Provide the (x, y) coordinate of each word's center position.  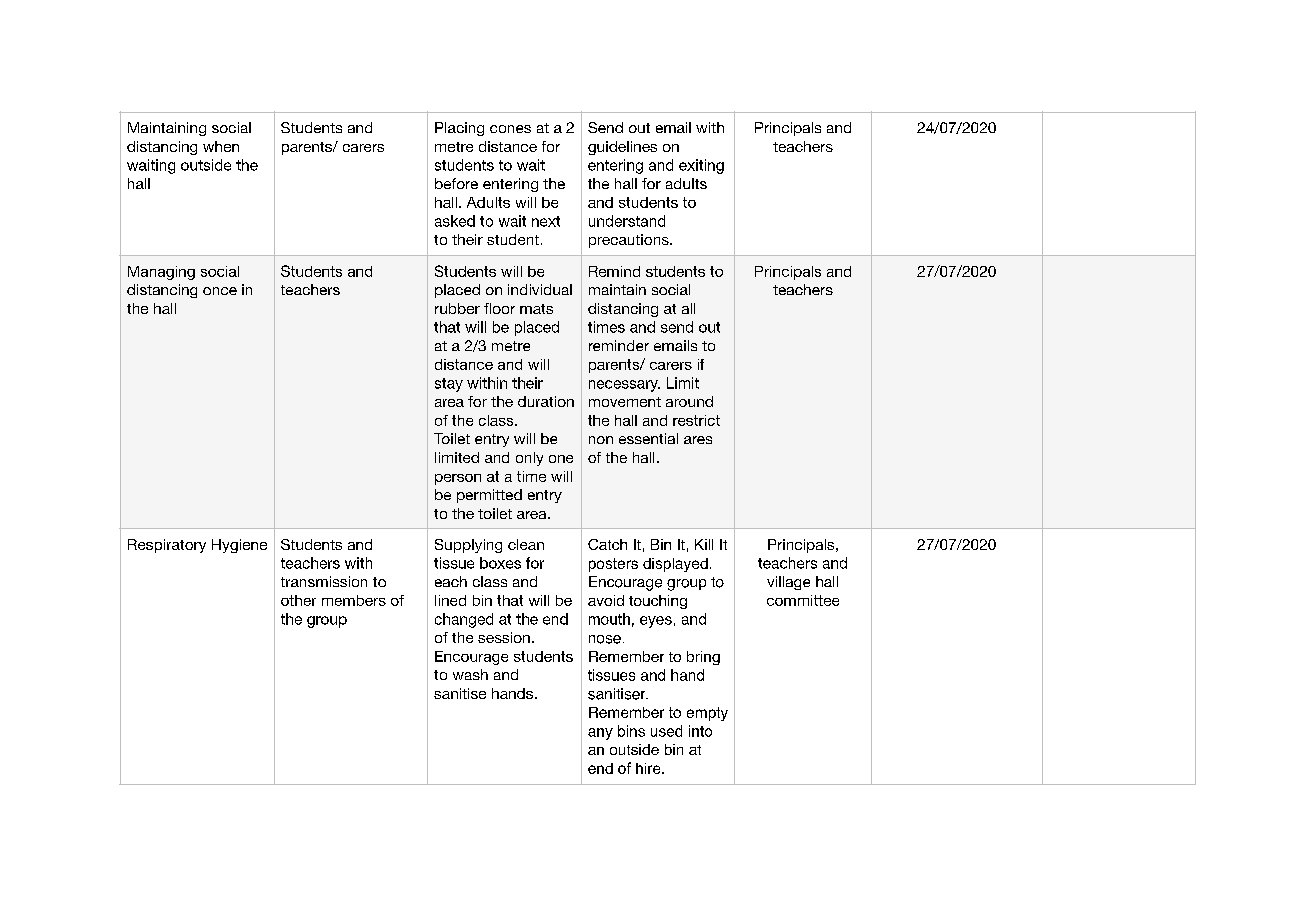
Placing (459, 129)
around (689, 401)
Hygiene (239, 546)
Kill (704, 544)
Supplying (468, 546)
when (221, 146)
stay (449, 385)
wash (470, 674)
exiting (701, 166)
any (600, 734)
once (220, 291)
